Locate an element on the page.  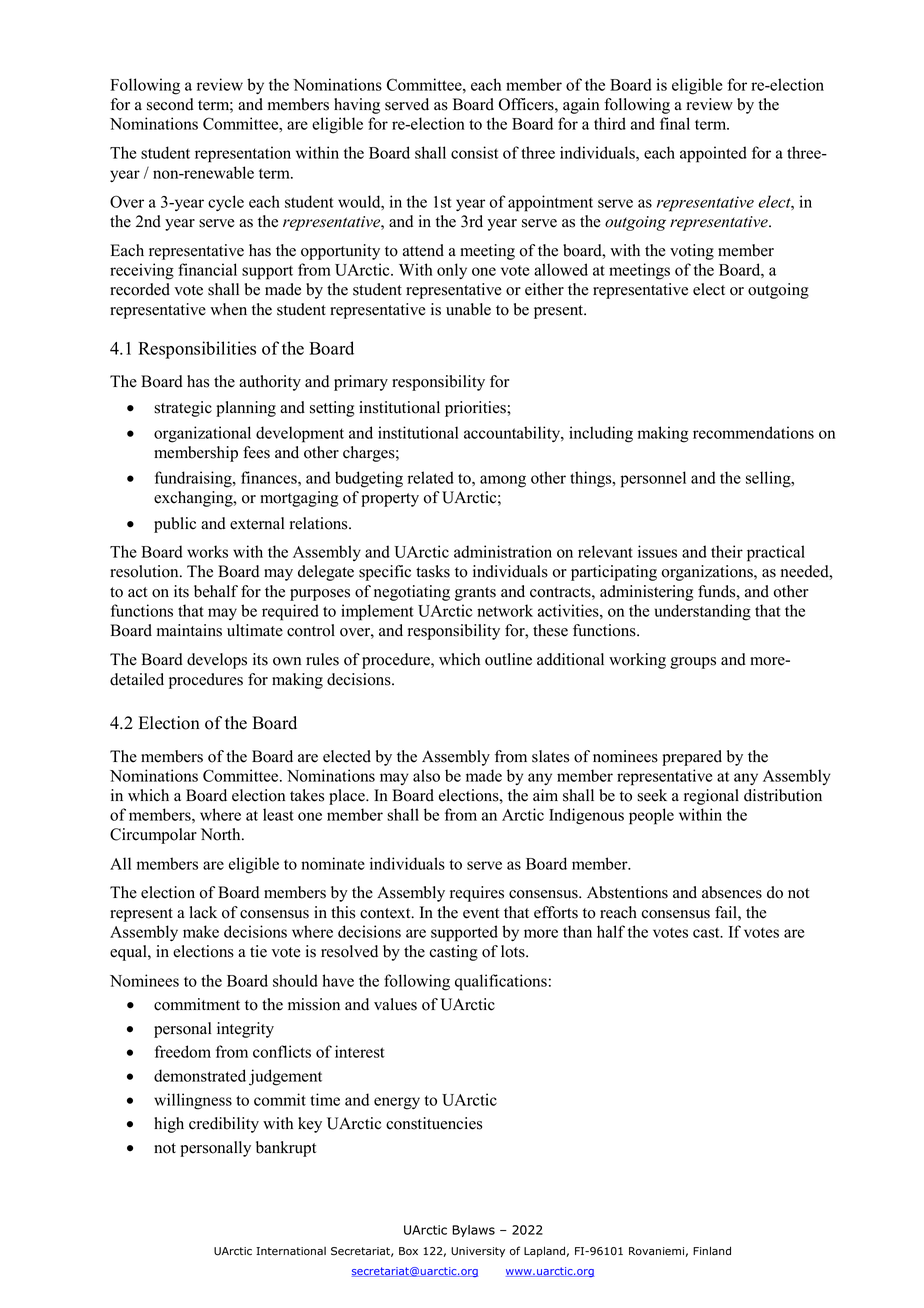
strategic is located at coordinates (183, 409).
